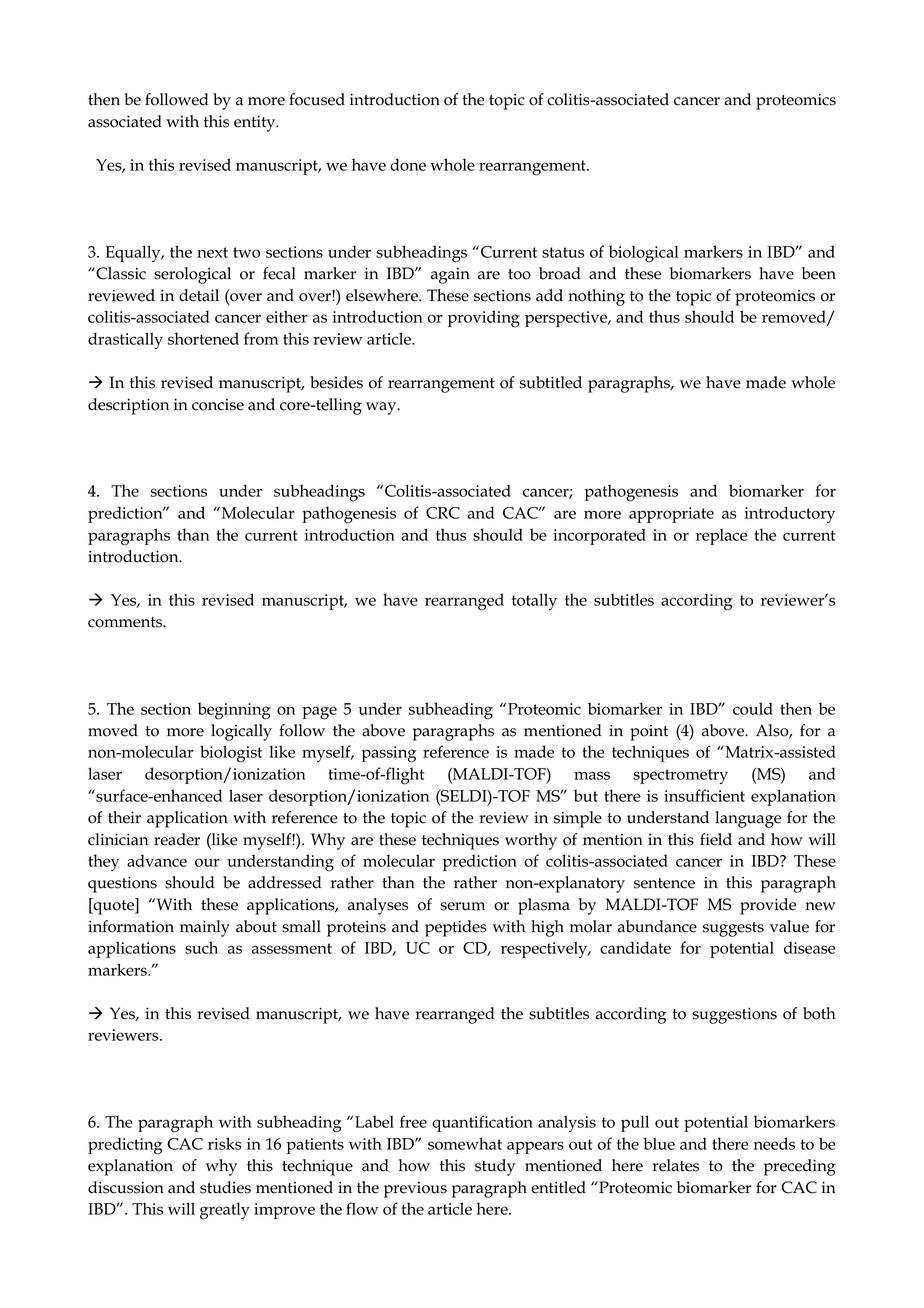  I want to click on entity, so click(256, 123).
